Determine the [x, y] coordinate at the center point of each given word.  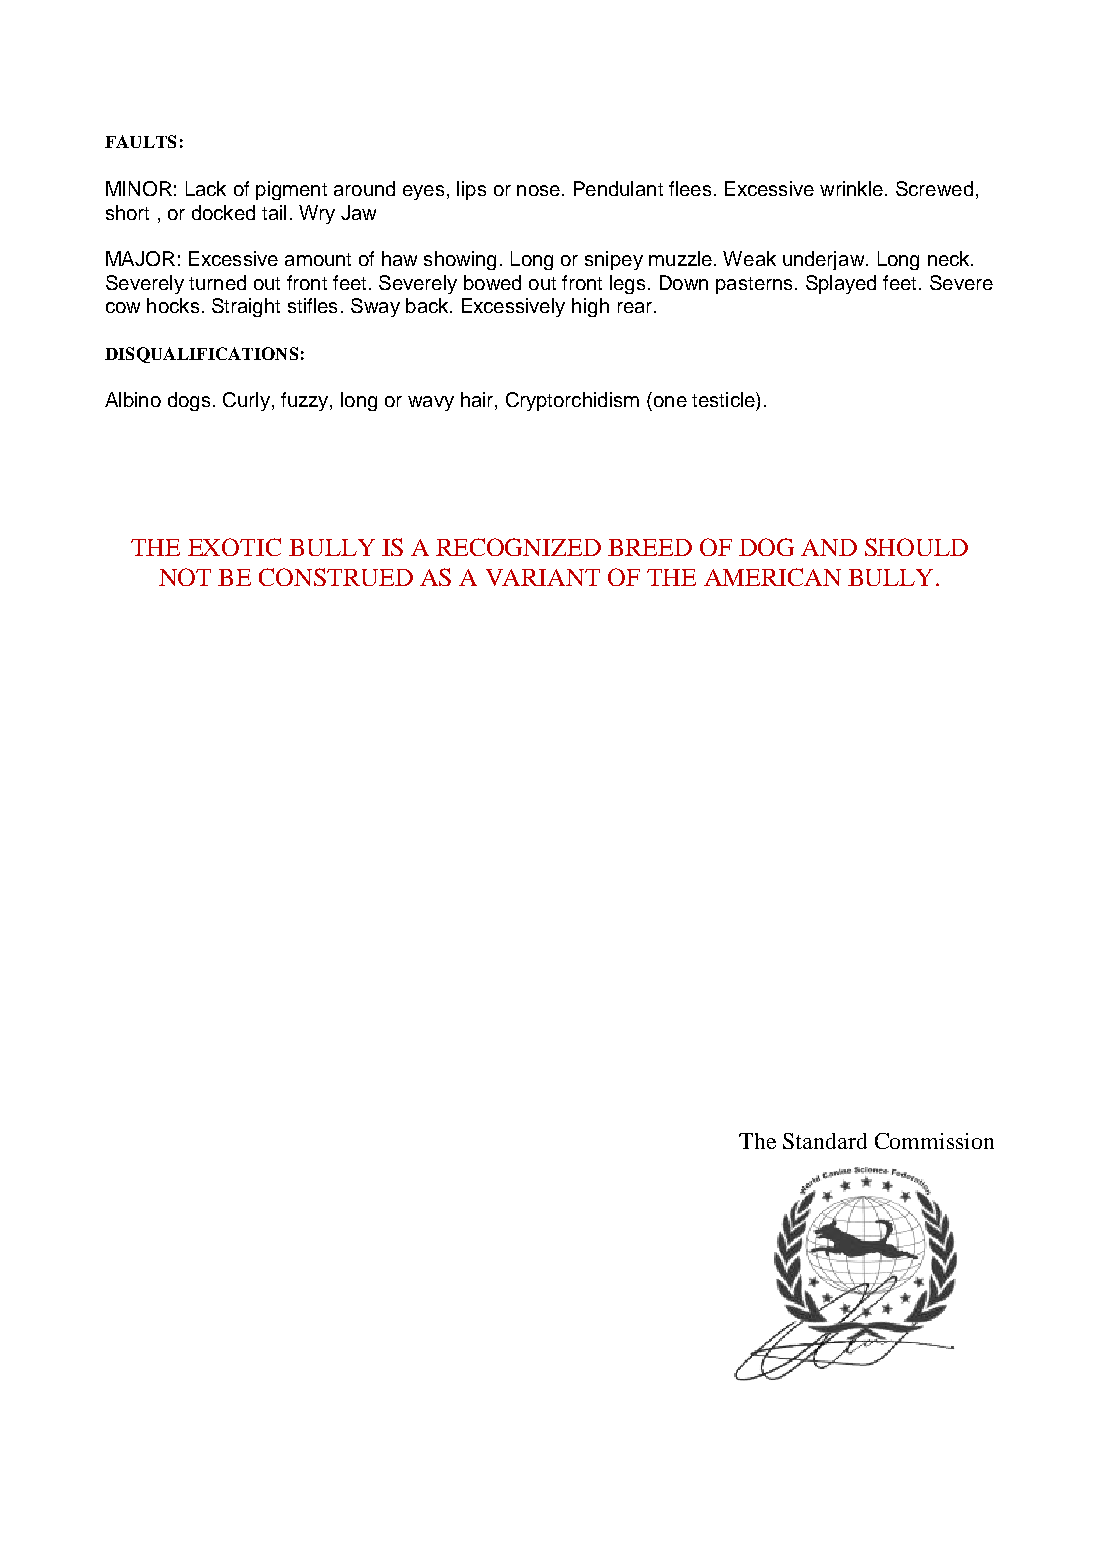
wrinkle [851, 188]
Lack [206, 188]
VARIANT [543, 577]
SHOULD [916, 547]
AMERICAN [772, 577]
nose [538, 190]
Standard [825, 1141]
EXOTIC [234, 547]
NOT [185, 577]
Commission [934, 1141]
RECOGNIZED [518, 547]
